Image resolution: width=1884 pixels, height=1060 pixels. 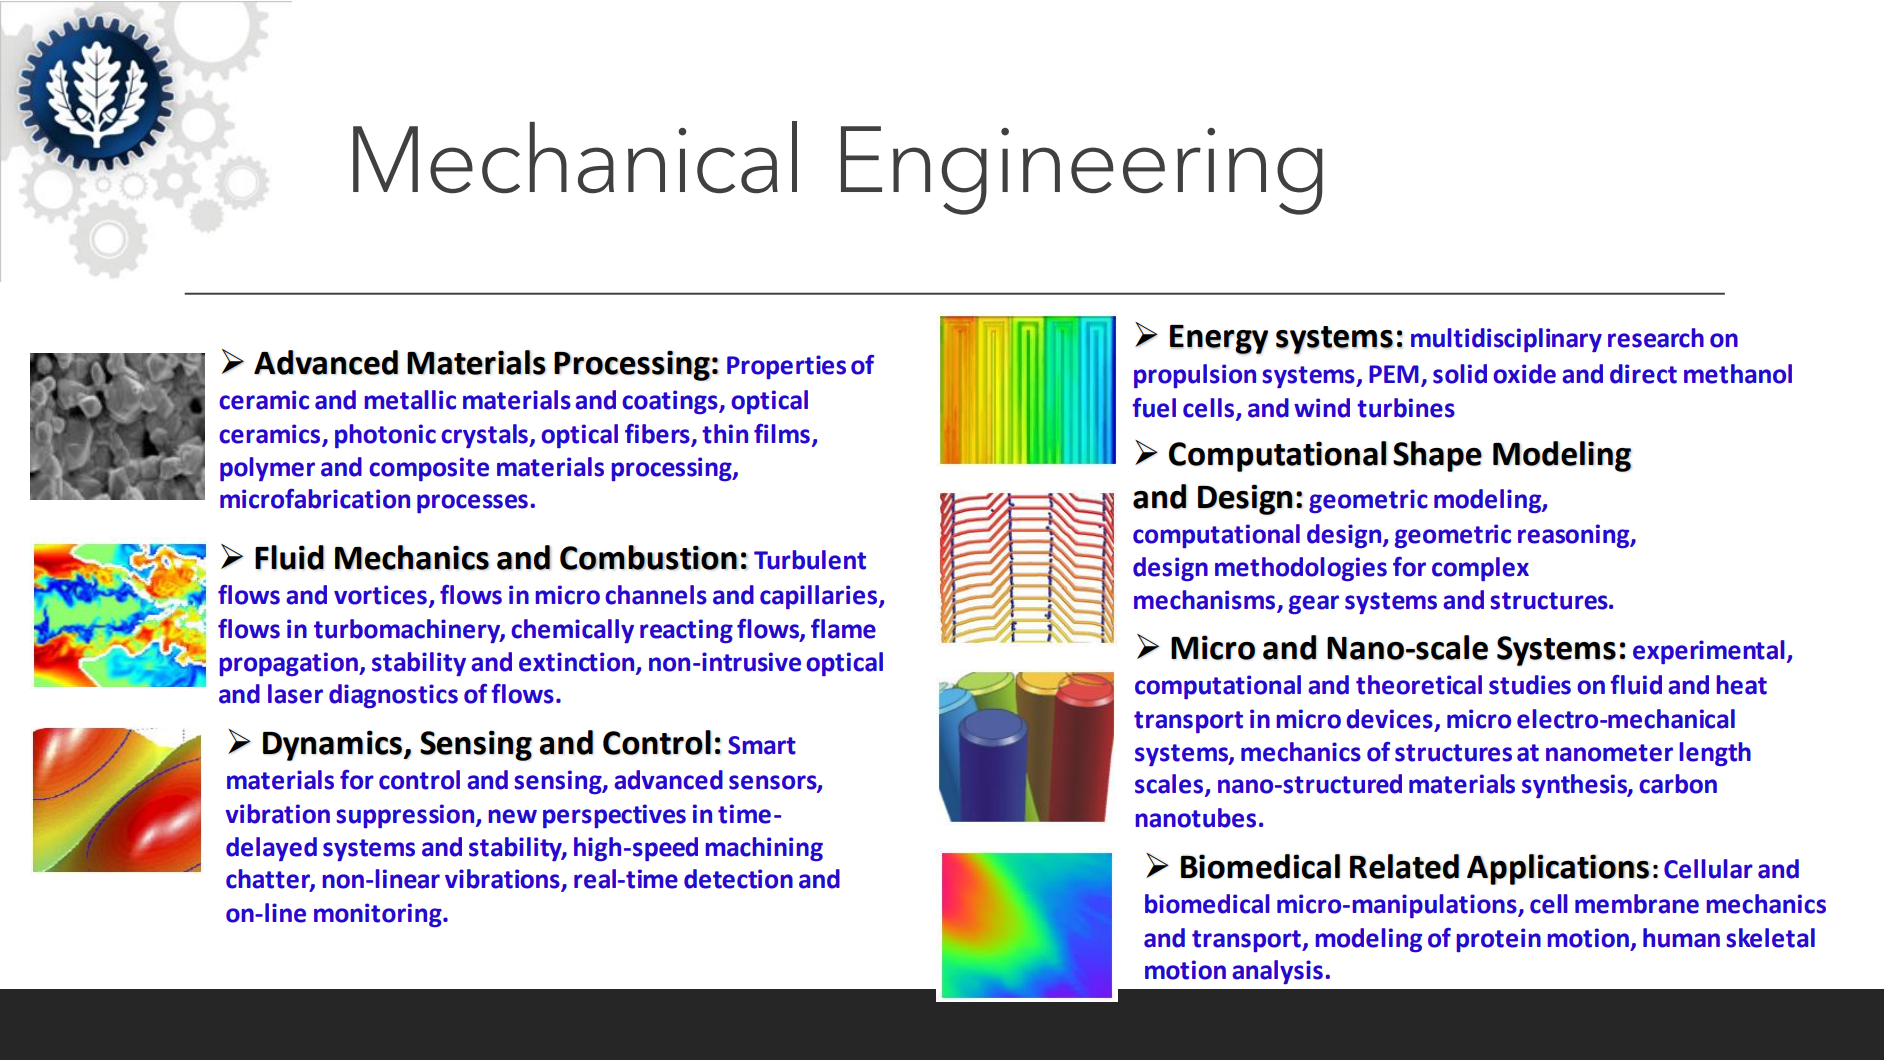 I want to click on direct, so click(x=1643, y=374).
